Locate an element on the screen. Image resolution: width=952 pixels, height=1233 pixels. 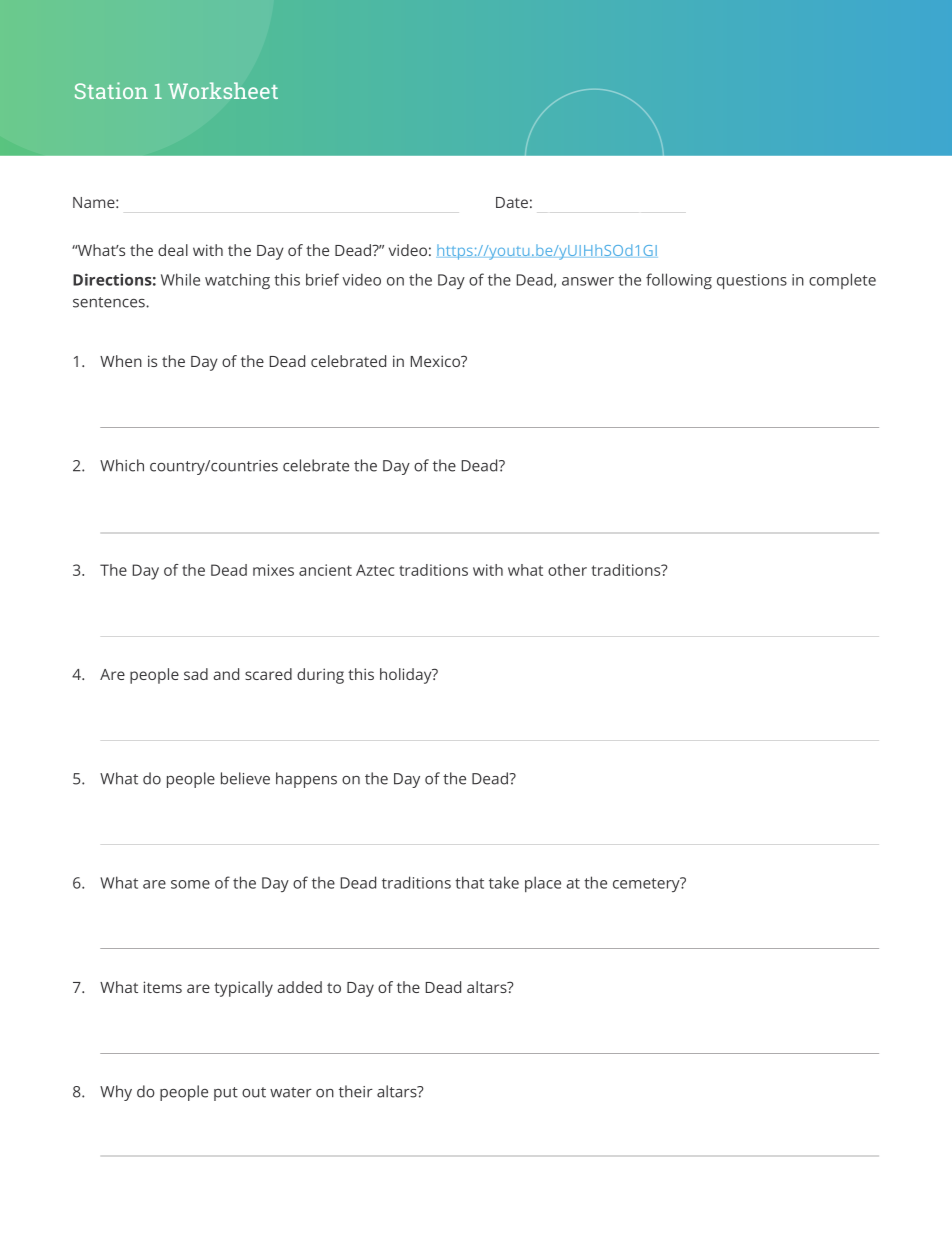
sad is located at coordinates (196, 674).
